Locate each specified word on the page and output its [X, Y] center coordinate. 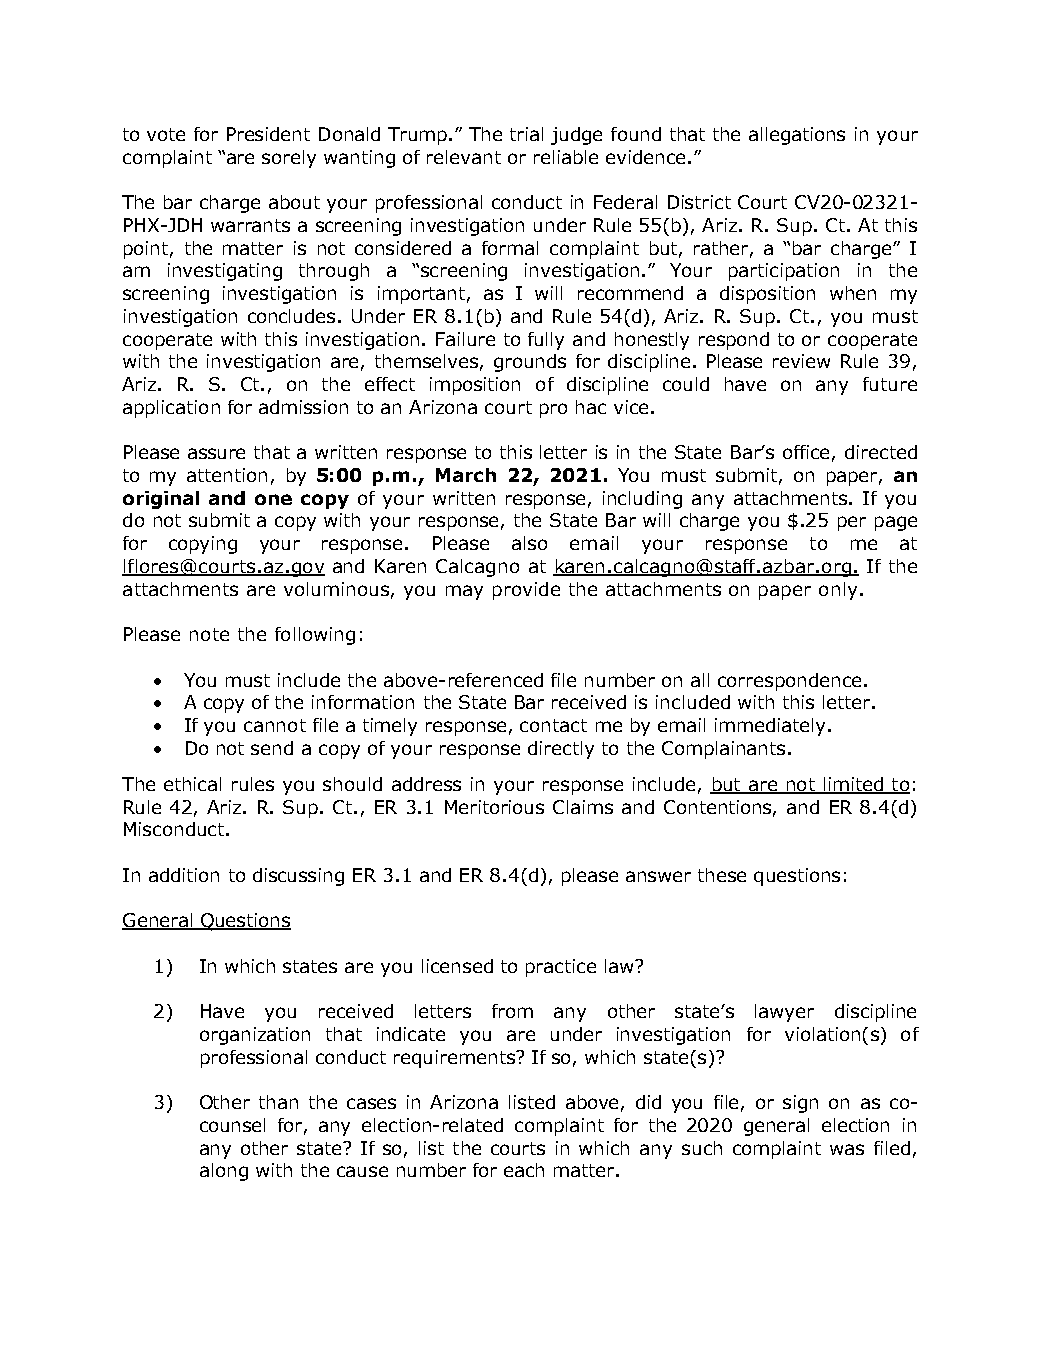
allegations [797, 136]
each [524, 1170]
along [224, 1172]
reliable [566, 157]
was [847, 1149]
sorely [289, 159]
